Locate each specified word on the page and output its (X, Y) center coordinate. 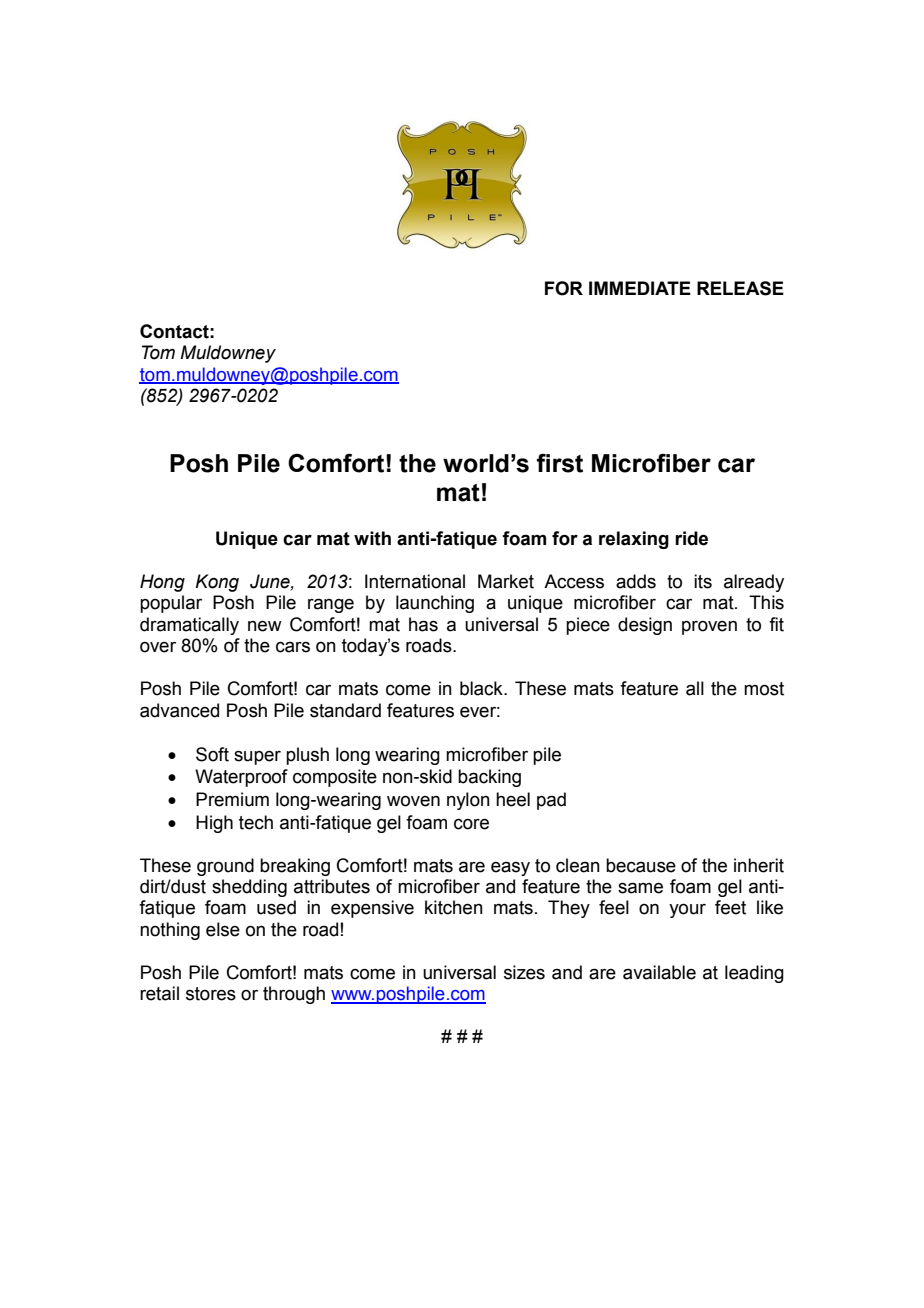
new (265, 626)
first (560, 463)
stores (211, 994)
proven (709, 628)
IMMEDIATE (640, 288)
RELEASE (740, 288)
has (423, 624)
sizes (524, 972)
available (659, 972)
